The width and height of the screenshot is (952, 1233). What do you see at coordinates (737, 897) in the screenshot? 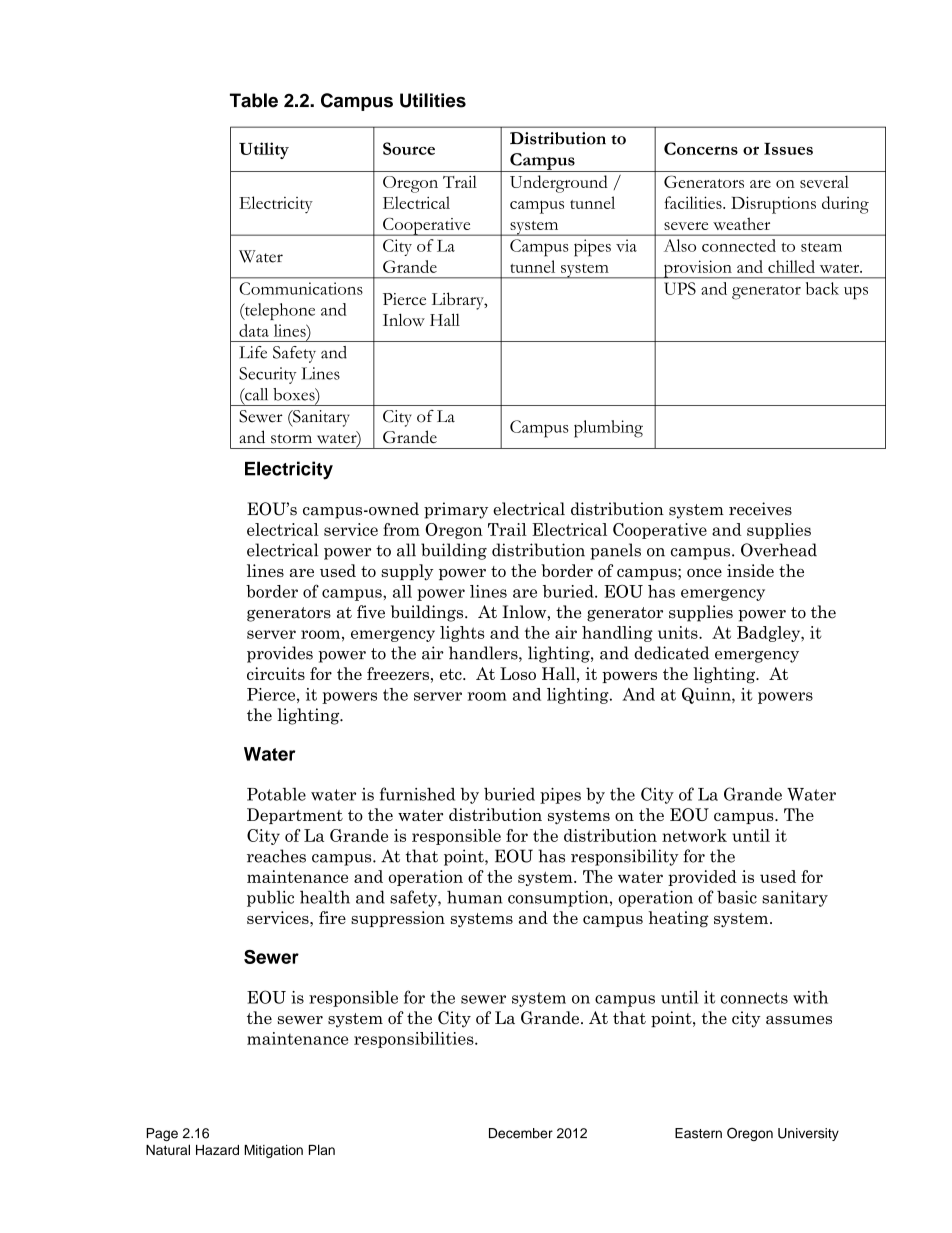
I see `basic` at bounding box center [737, 897].
